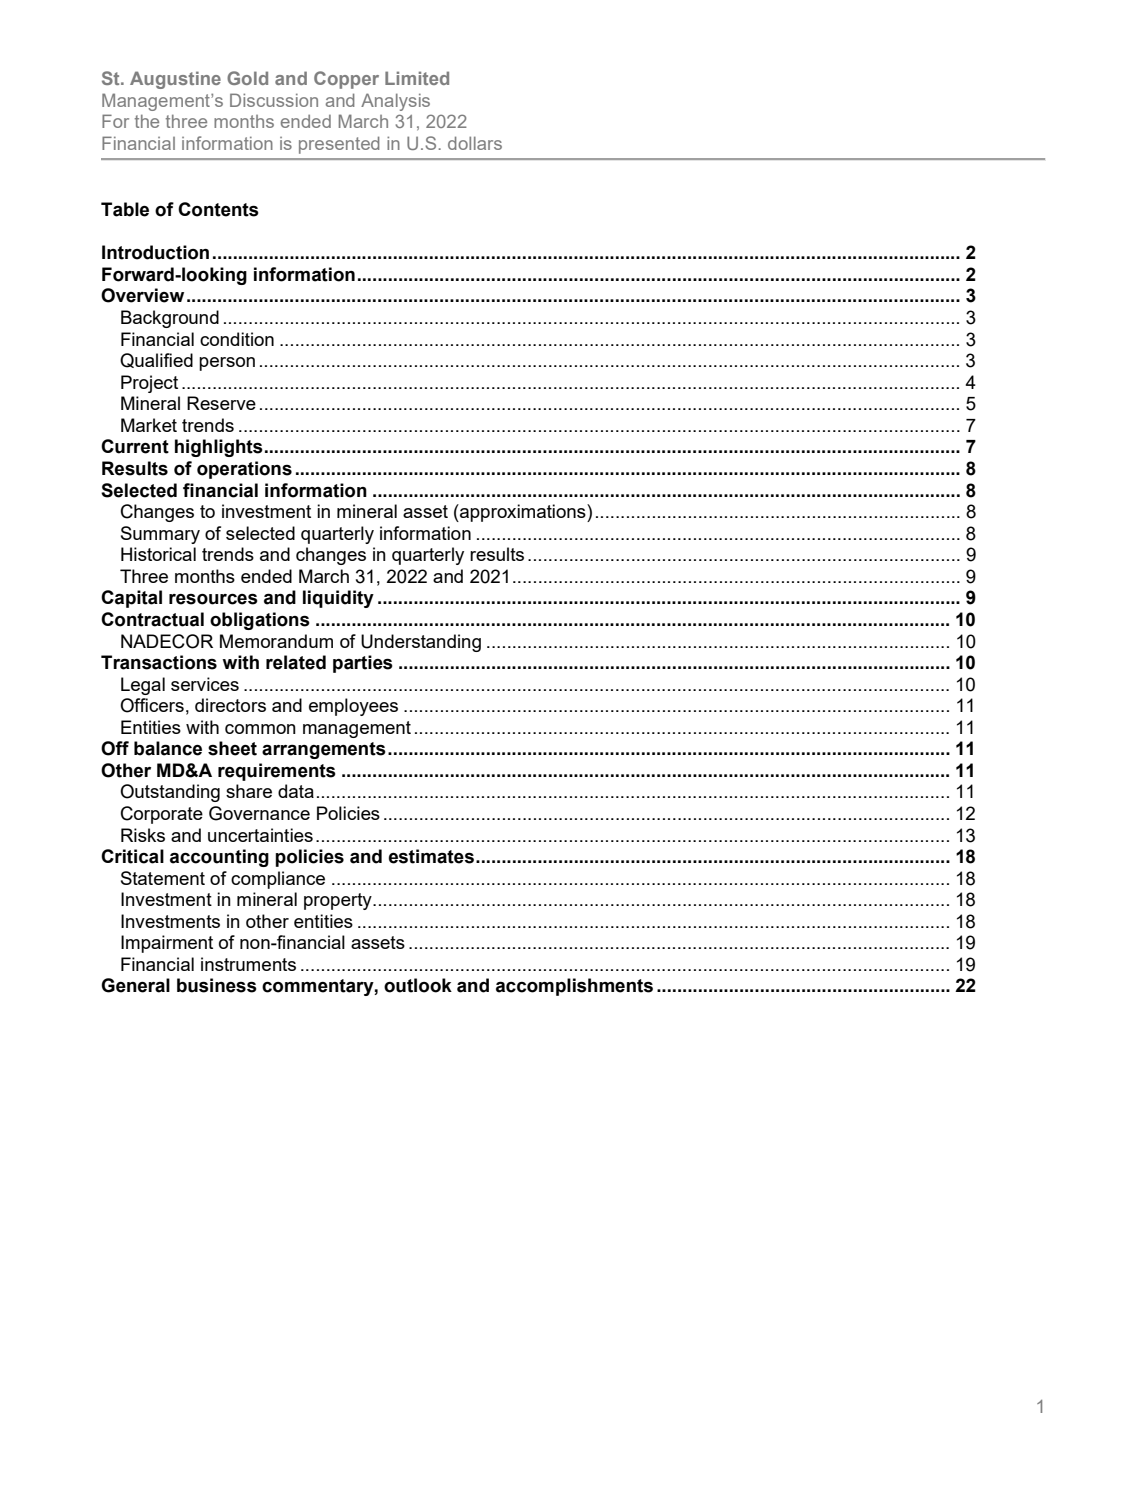 This image has height=1485, width=1147. Describe the element at coordinates (159, 662) in the image. I see `Transactions` at that location.
